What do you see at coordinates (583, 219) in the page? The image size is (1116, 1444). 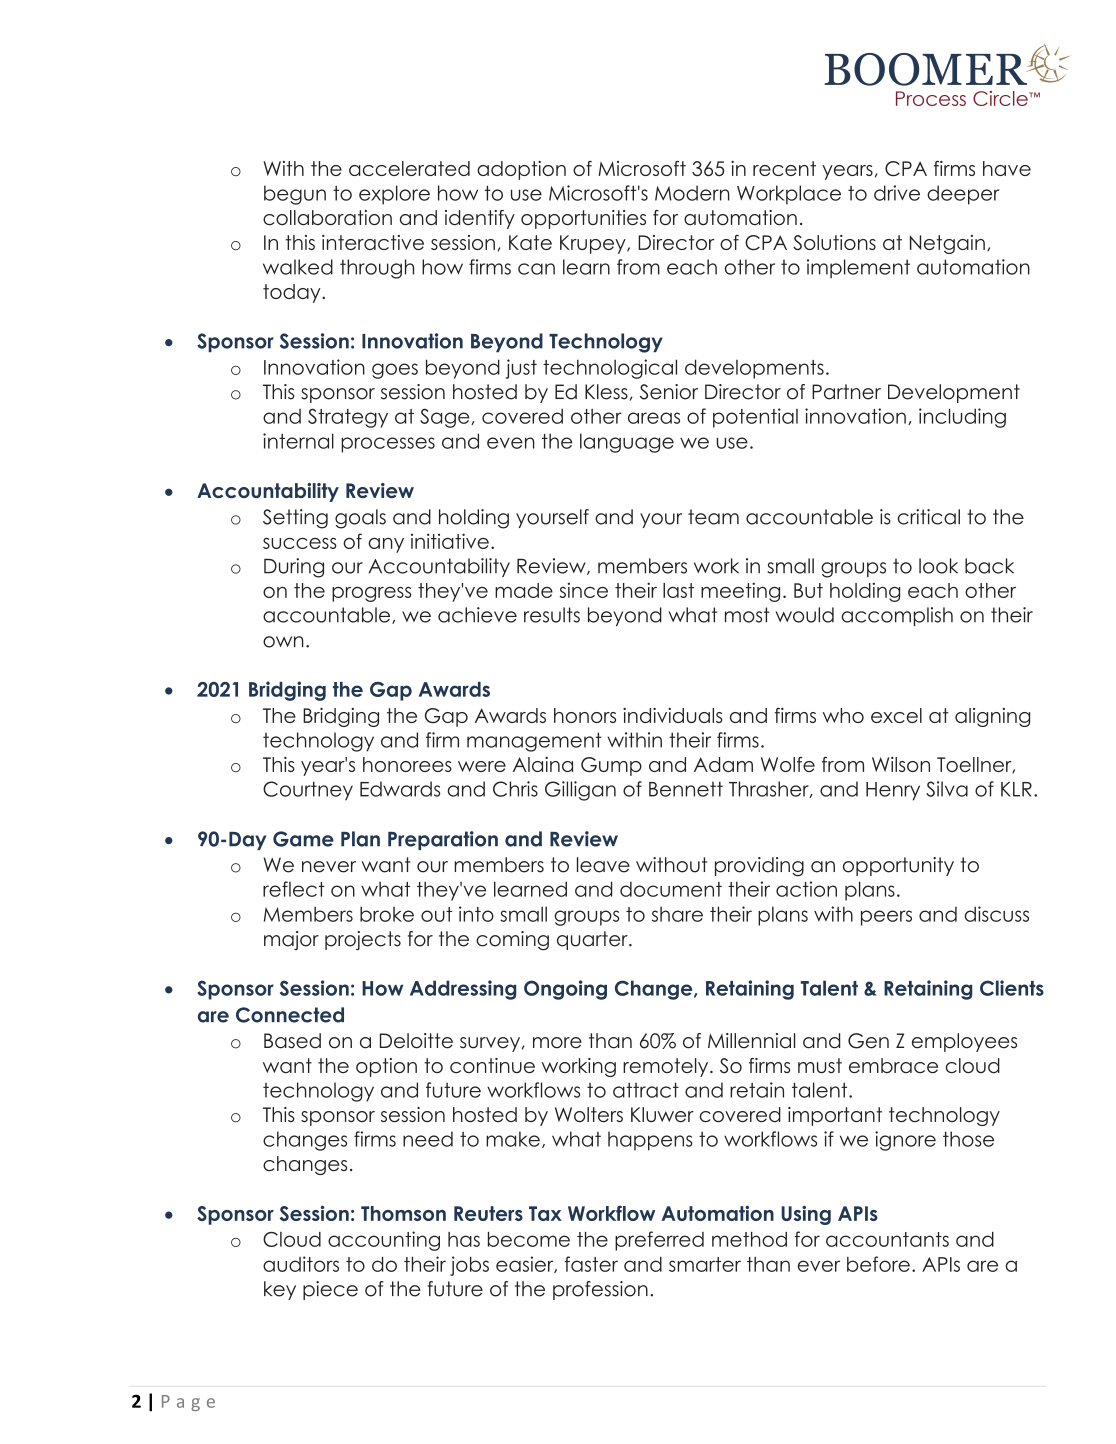 I see `opportunities` at bounding box center [583, 219].
